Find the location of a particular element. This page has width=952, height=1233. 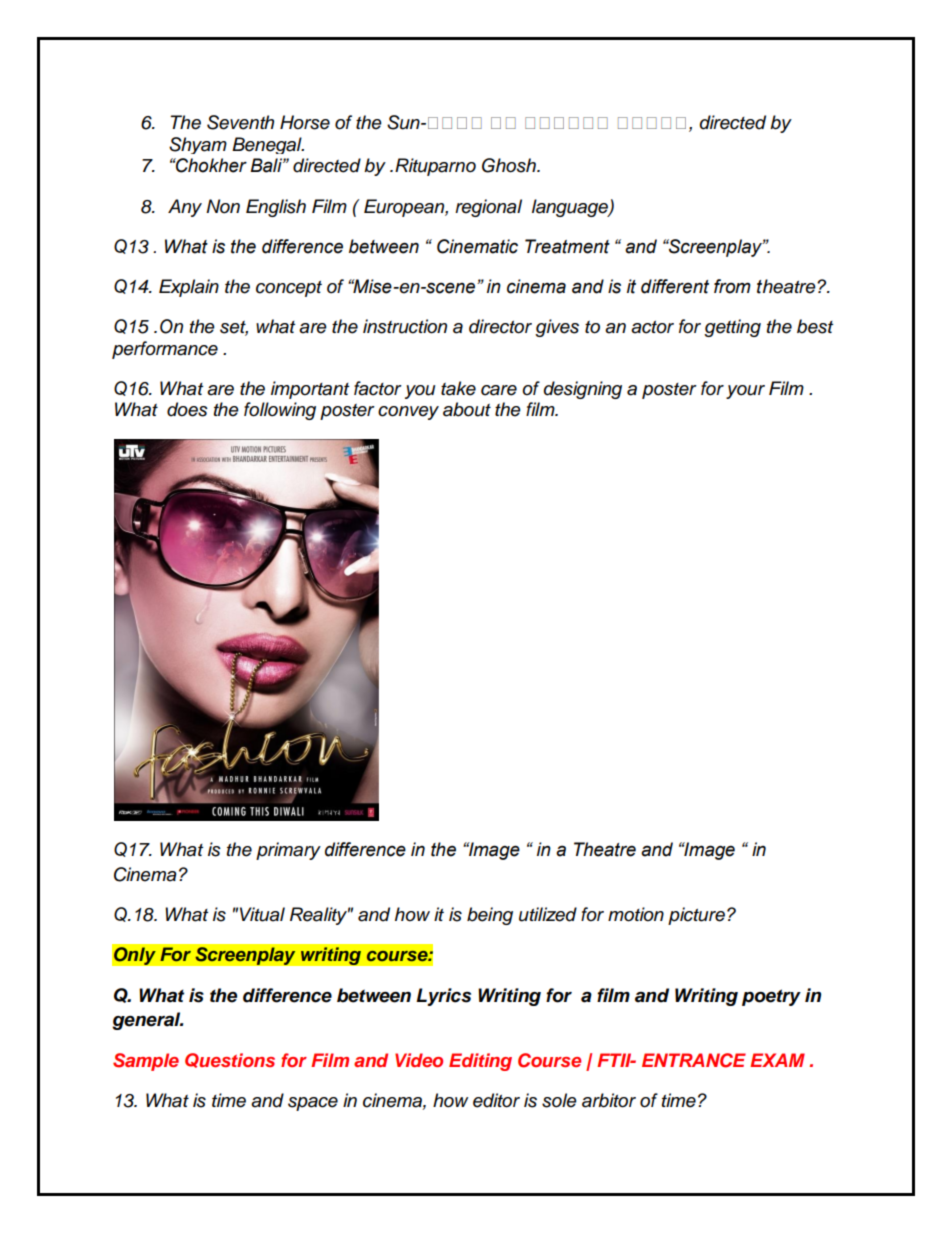

following is located at coordinates (280, 411).
